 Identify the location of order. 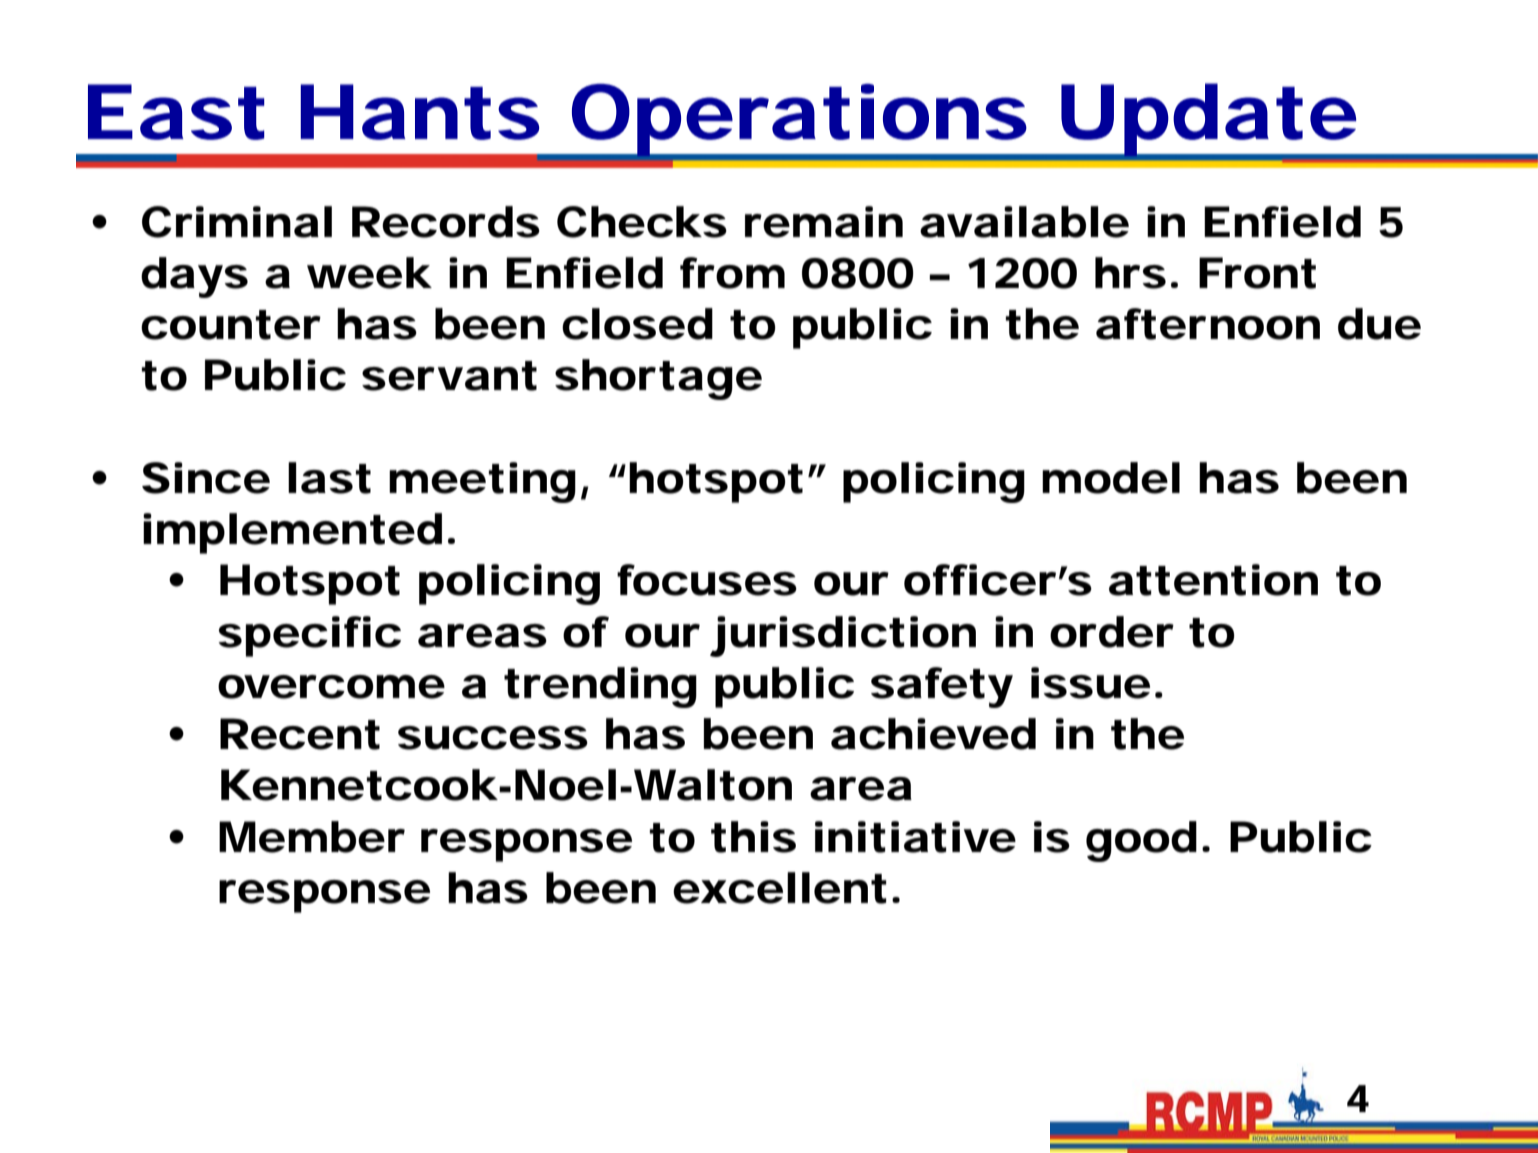
(1112, 632).
